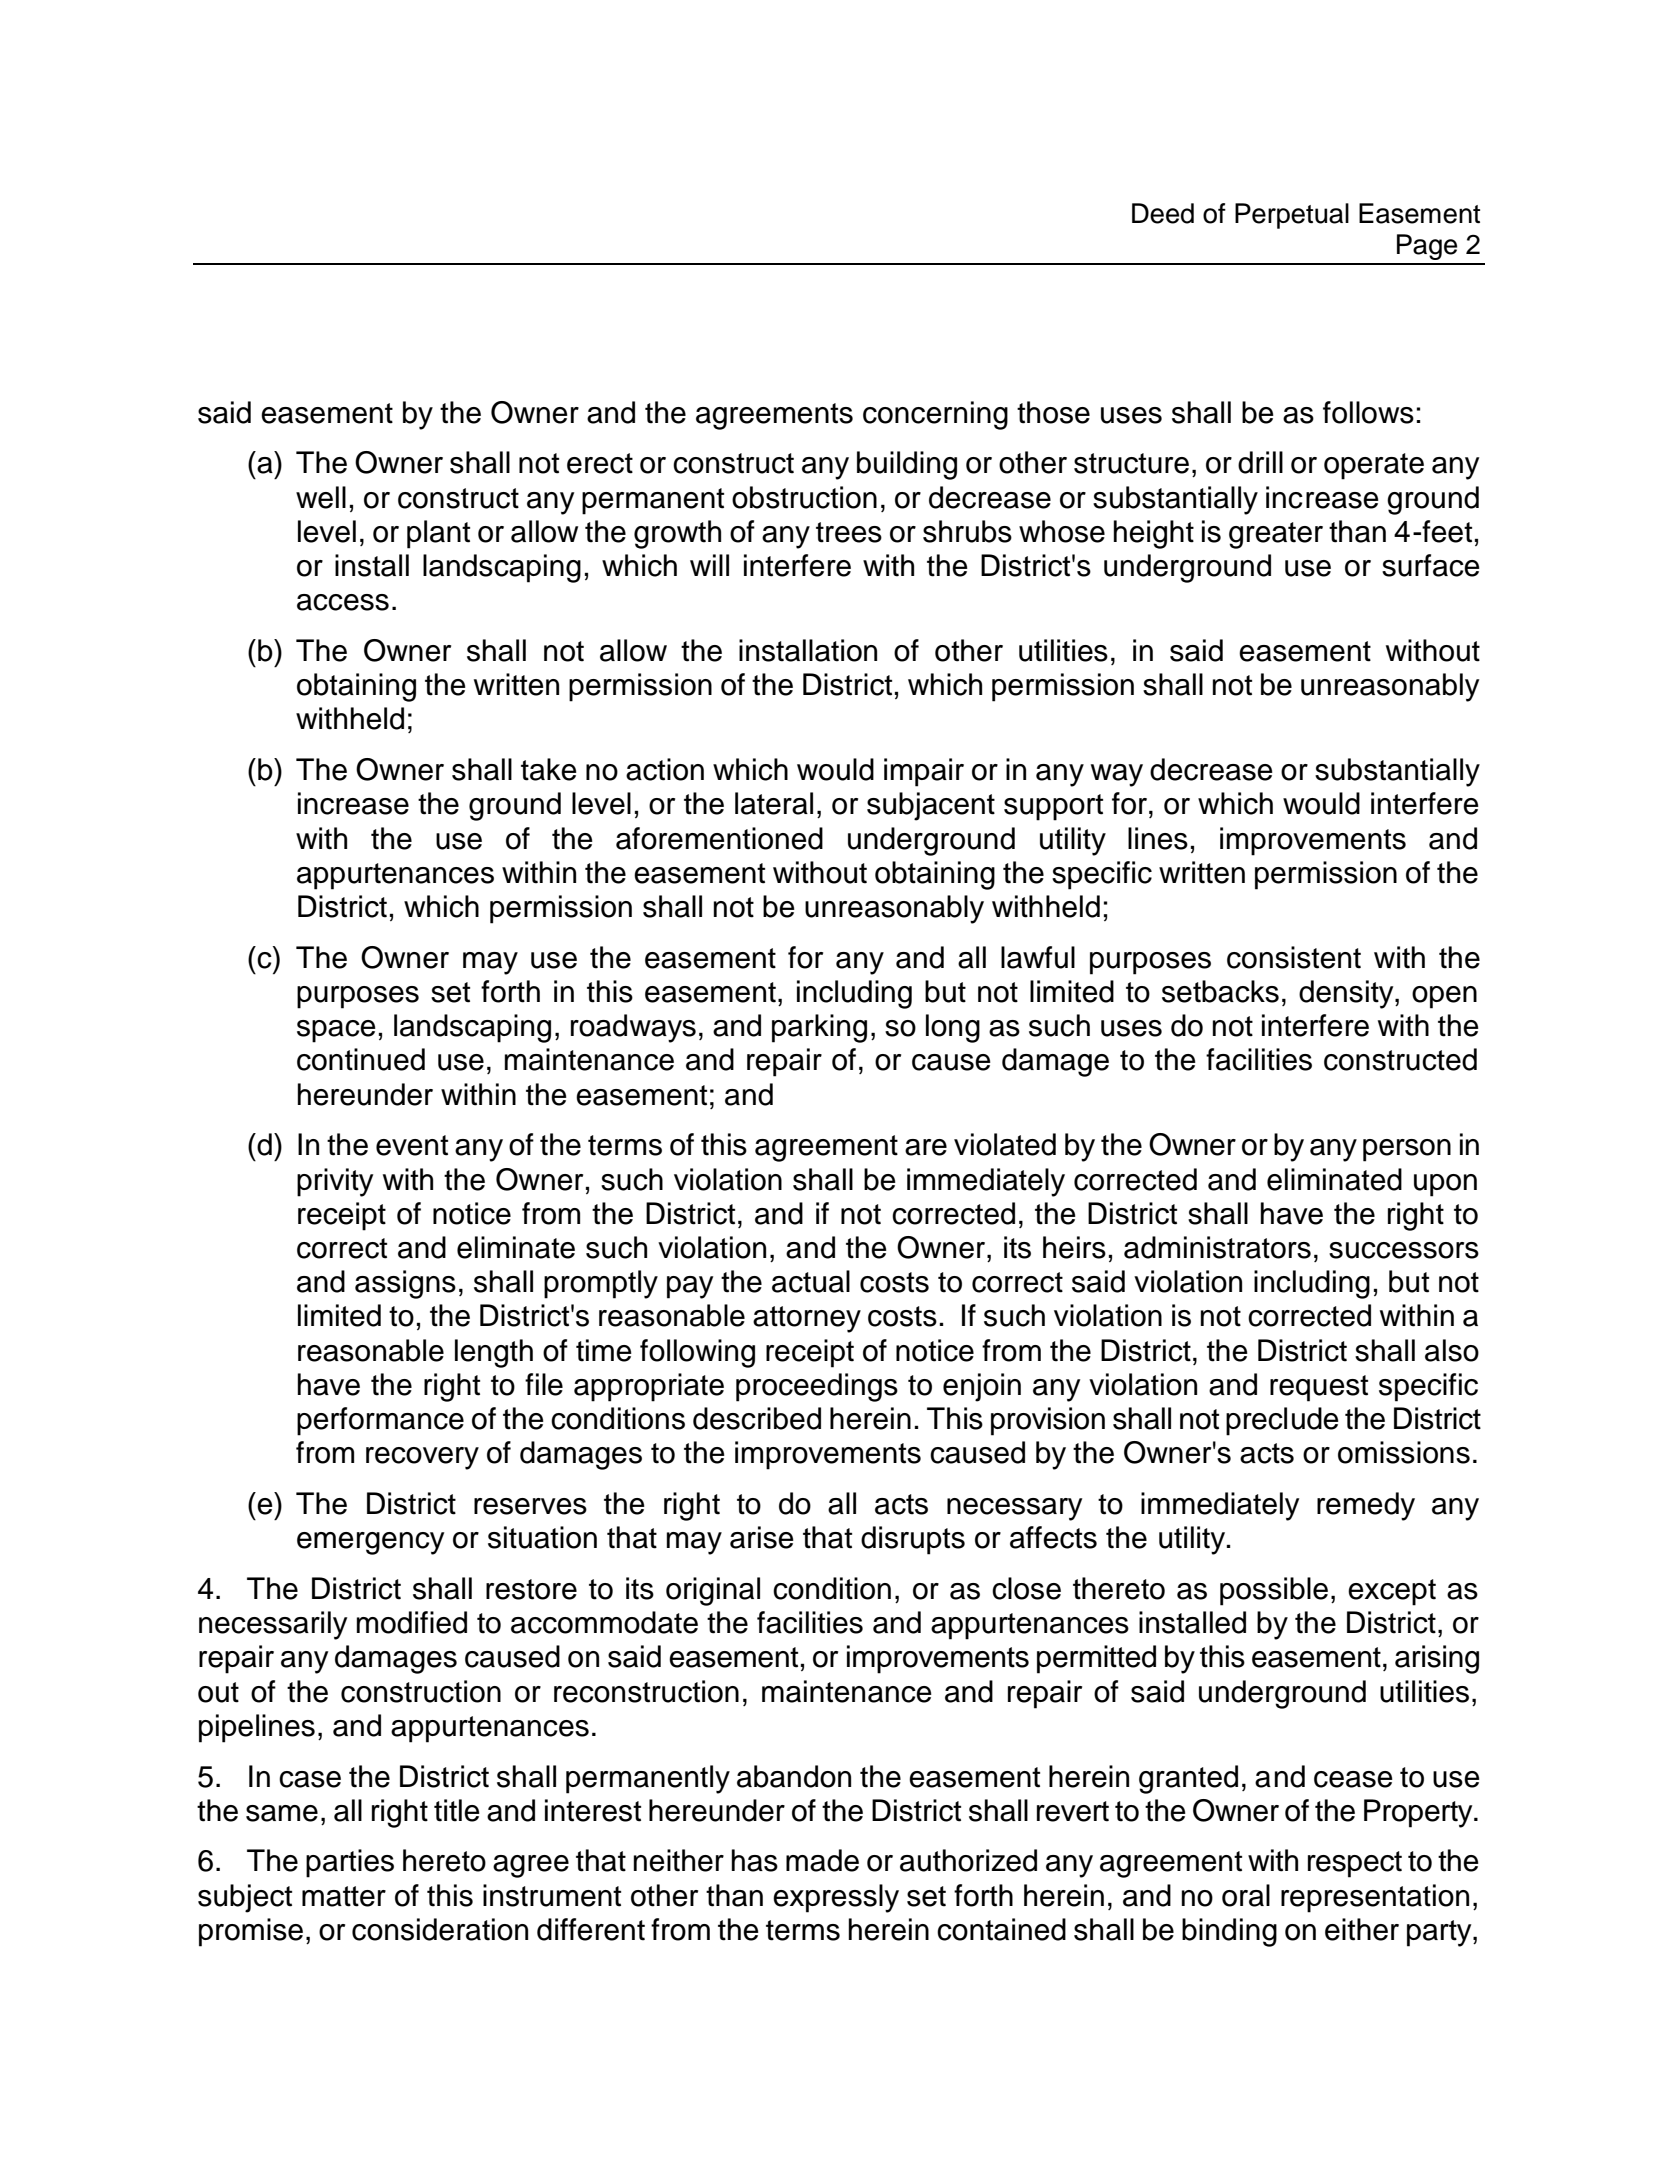 This screenshot has height=2172, width=1678. I want to click on concerning, so click(935, 415).
